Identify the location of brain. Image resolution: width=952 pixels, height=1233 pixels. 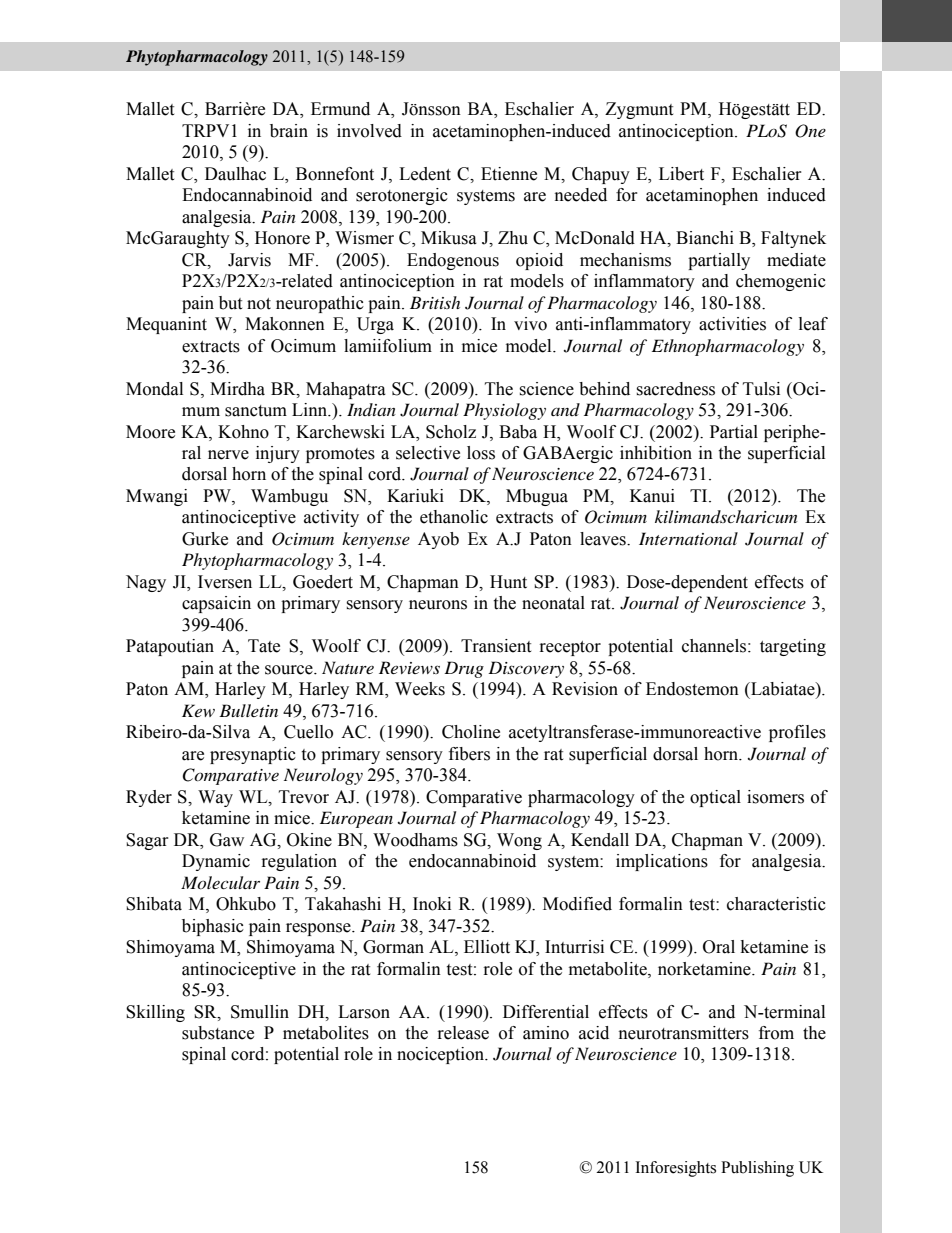
(289, 131).
